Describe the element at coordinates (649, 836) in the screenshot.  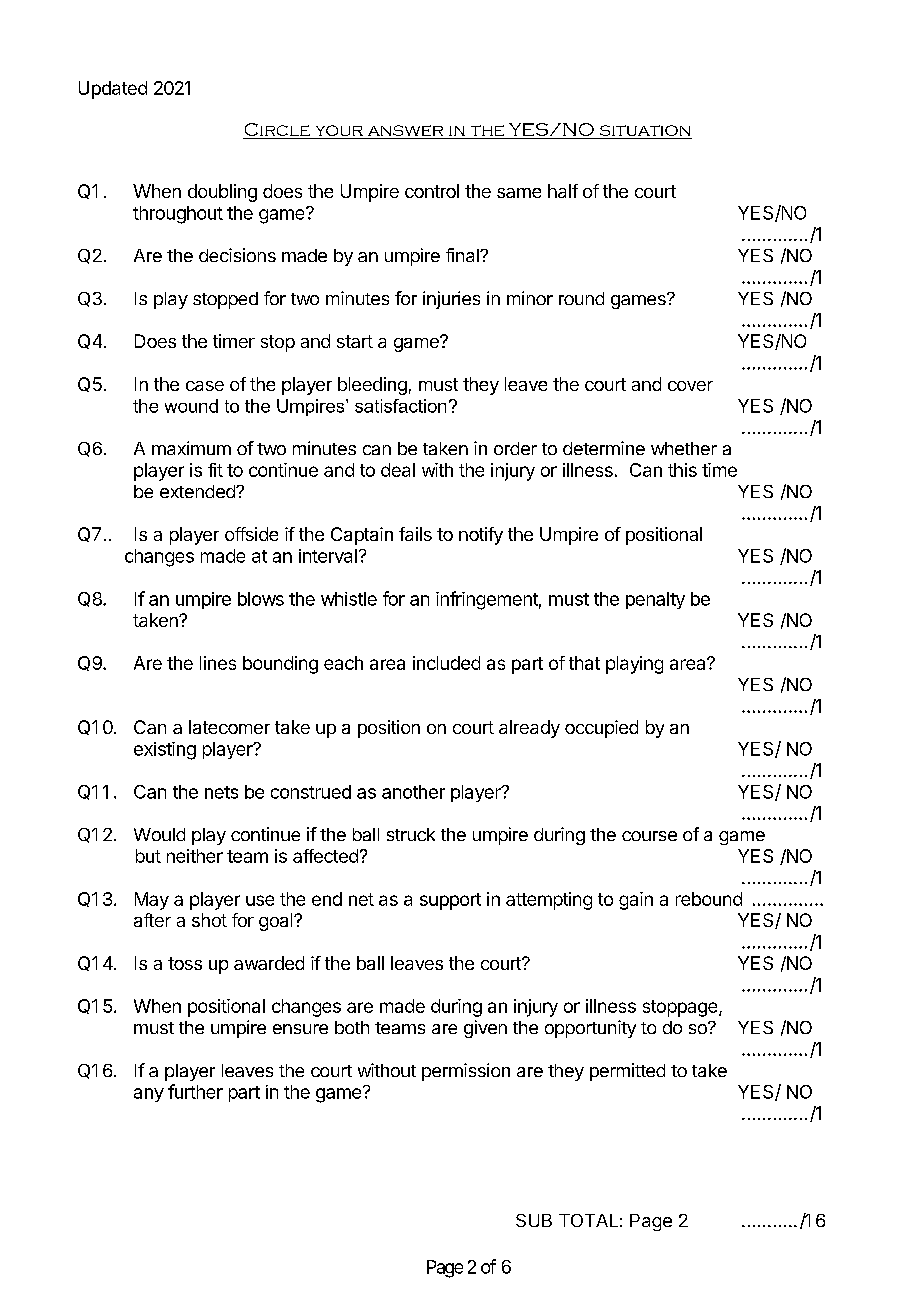
I see `course` at that location.
